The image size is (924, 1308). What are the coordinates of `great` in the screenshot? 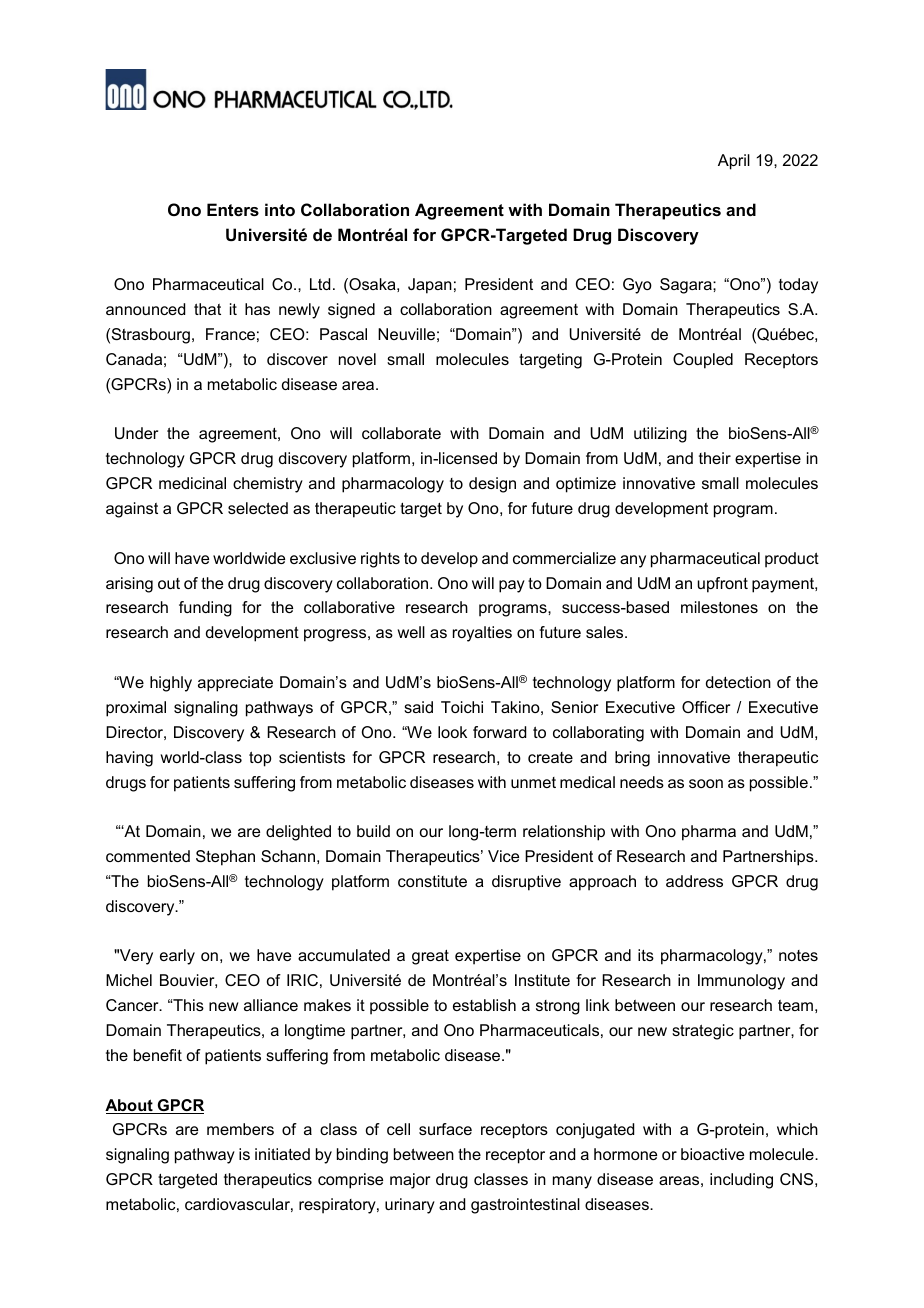 It's located at (430, 957).
